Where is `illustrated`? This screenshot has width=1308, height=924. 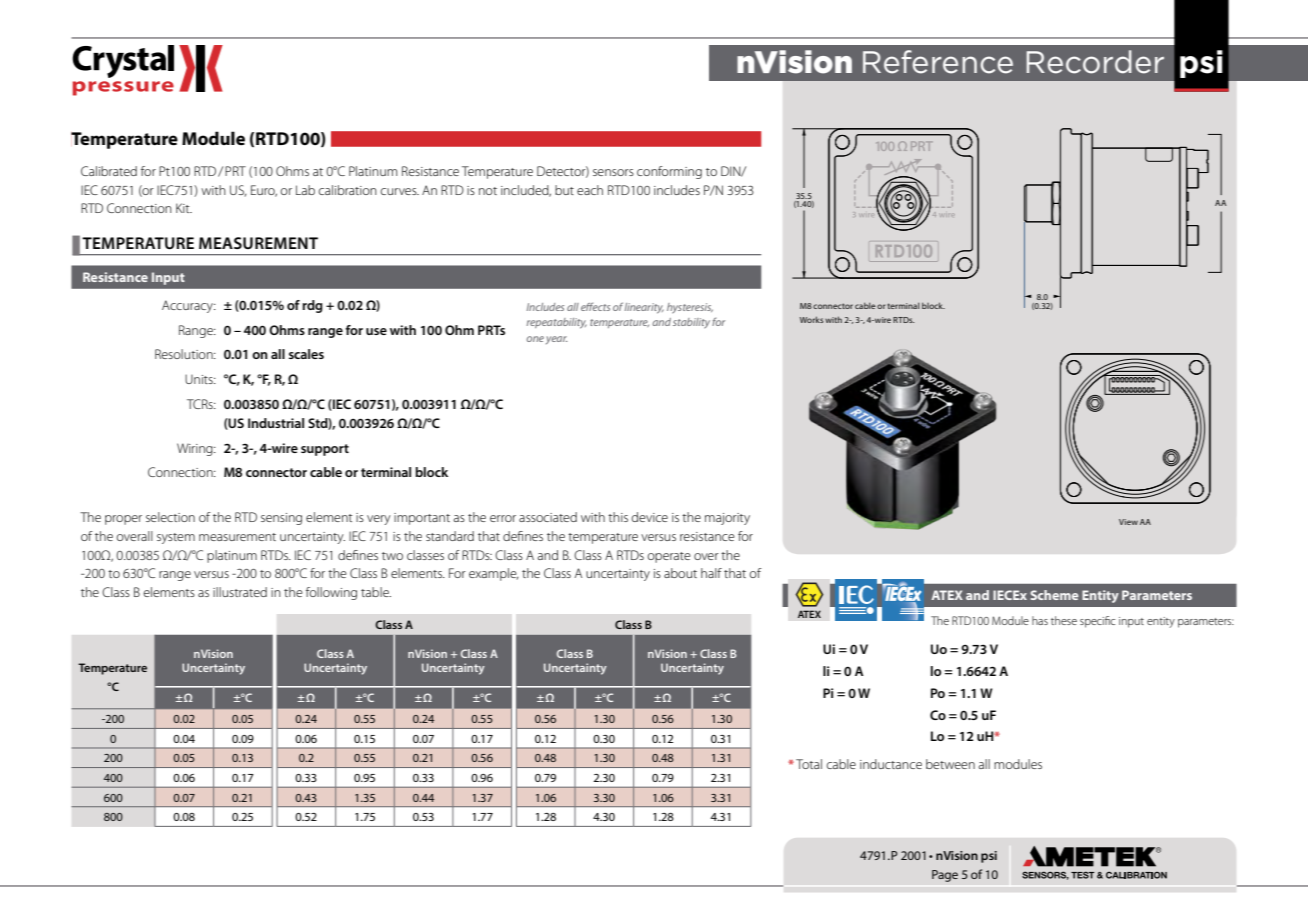
illustrated is located at coordinates (240, 592).
